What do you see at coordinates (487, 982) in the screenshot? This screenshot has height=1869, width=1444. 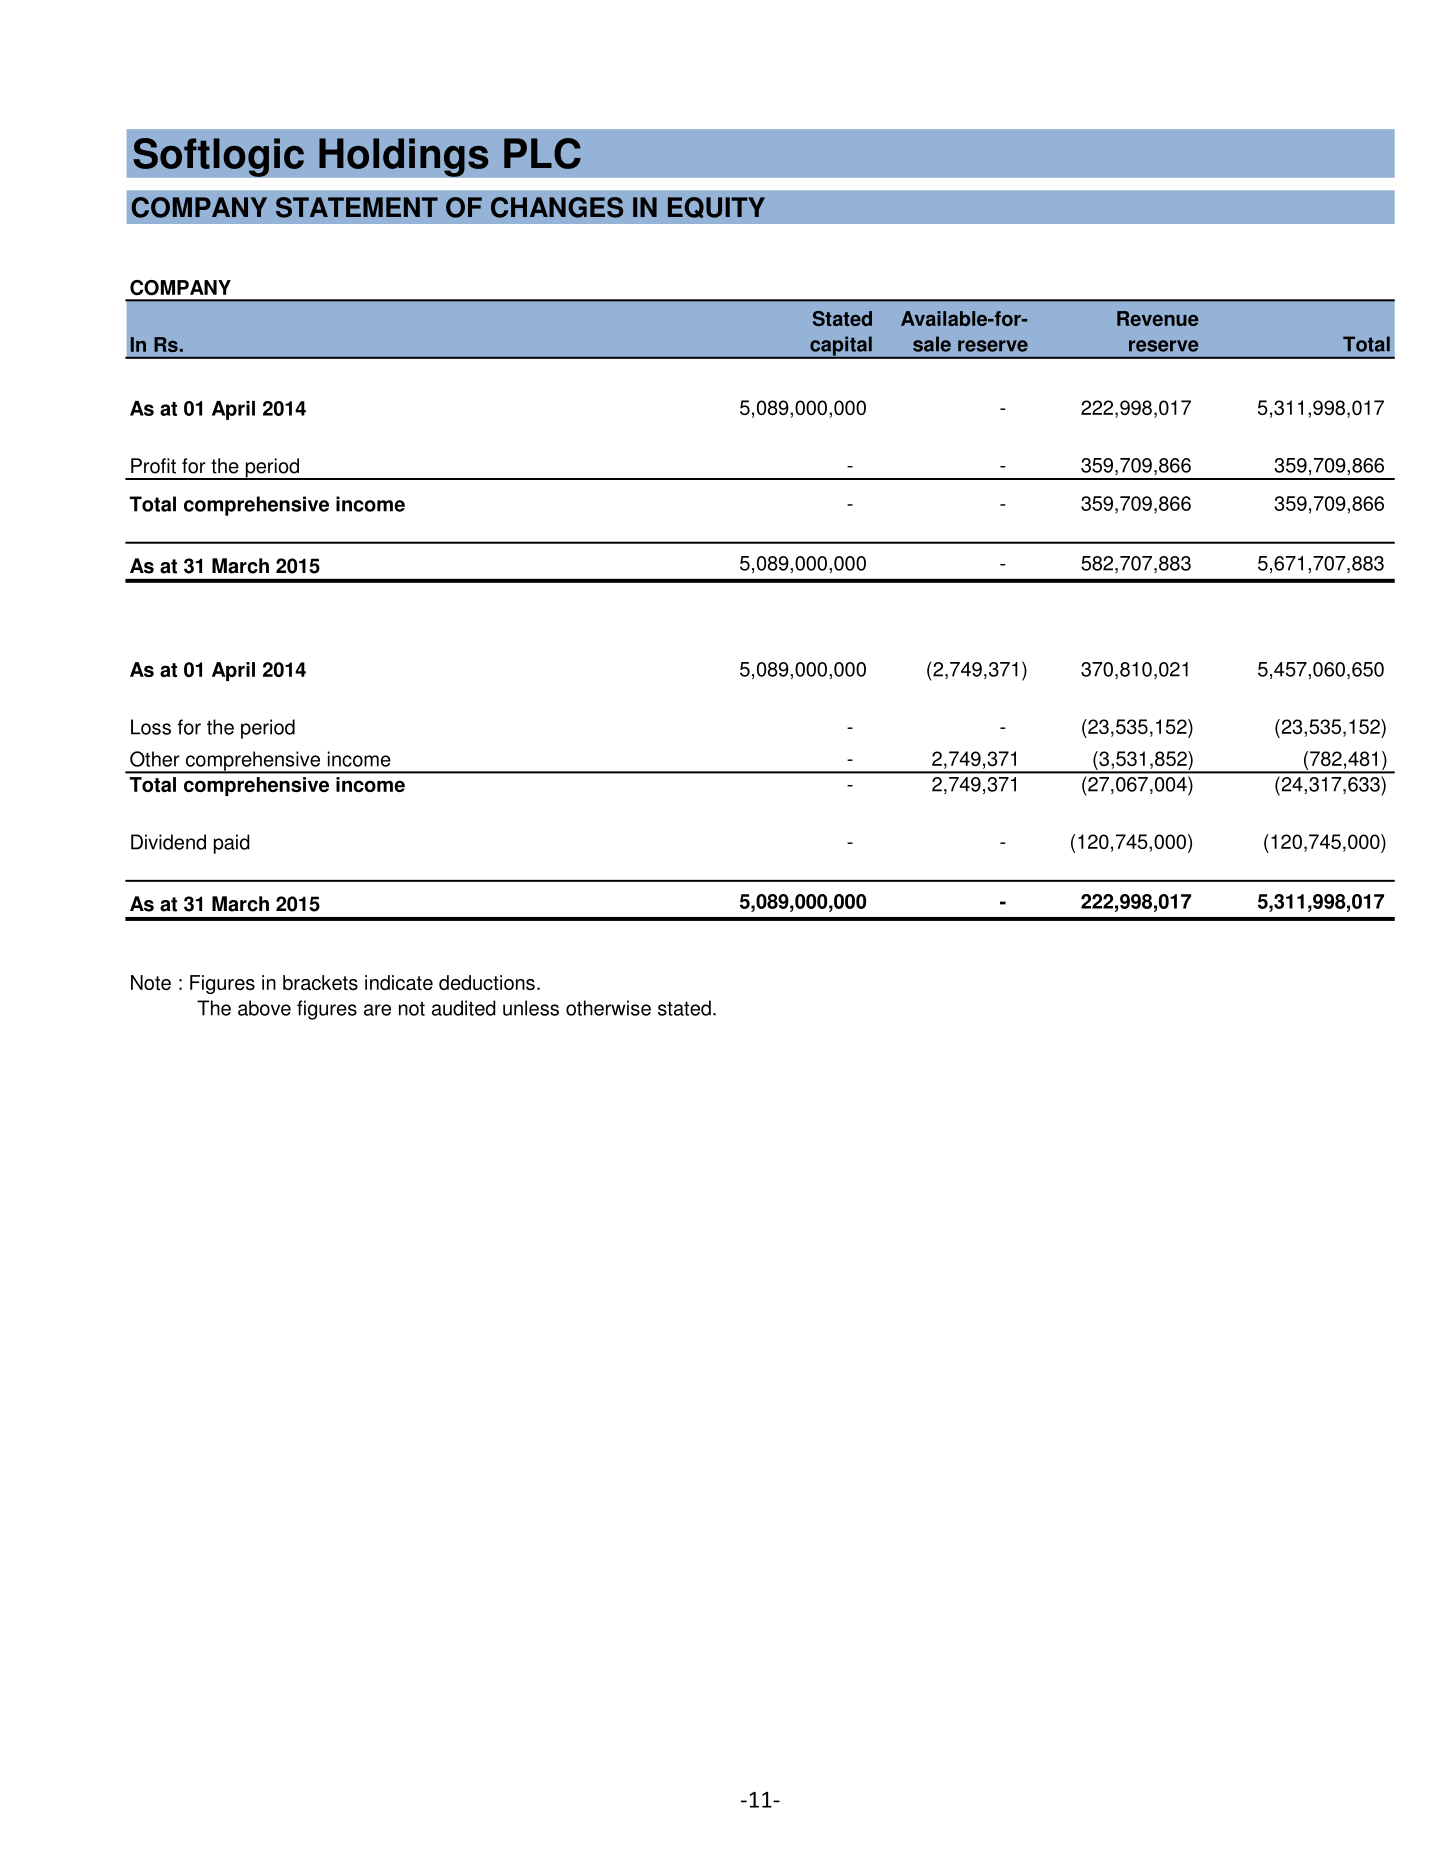 I see `deductions` at bounding box center [487, 982].
